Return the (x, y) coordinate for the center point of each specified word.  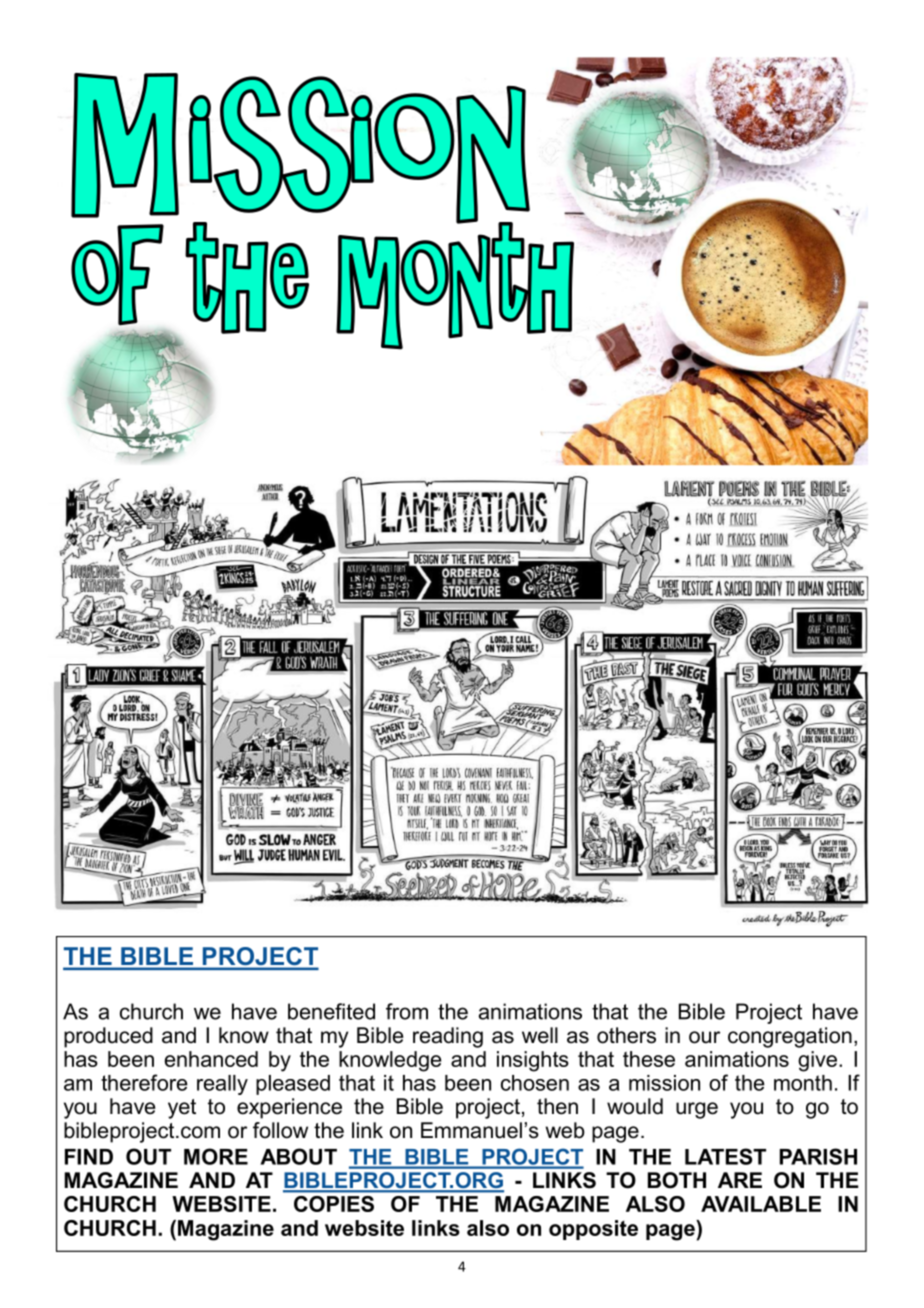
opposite (593, 1230)
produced (108, 1037)
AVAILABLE (761, 1204)
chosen (535, 1083)
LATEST (725, 1156)
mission (664, 1083)
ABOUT (298, 1156)
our (704, 1037)
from (407, 1011)
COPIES (334, 1204)
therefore (144, 1082)
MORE (216, 1156)
